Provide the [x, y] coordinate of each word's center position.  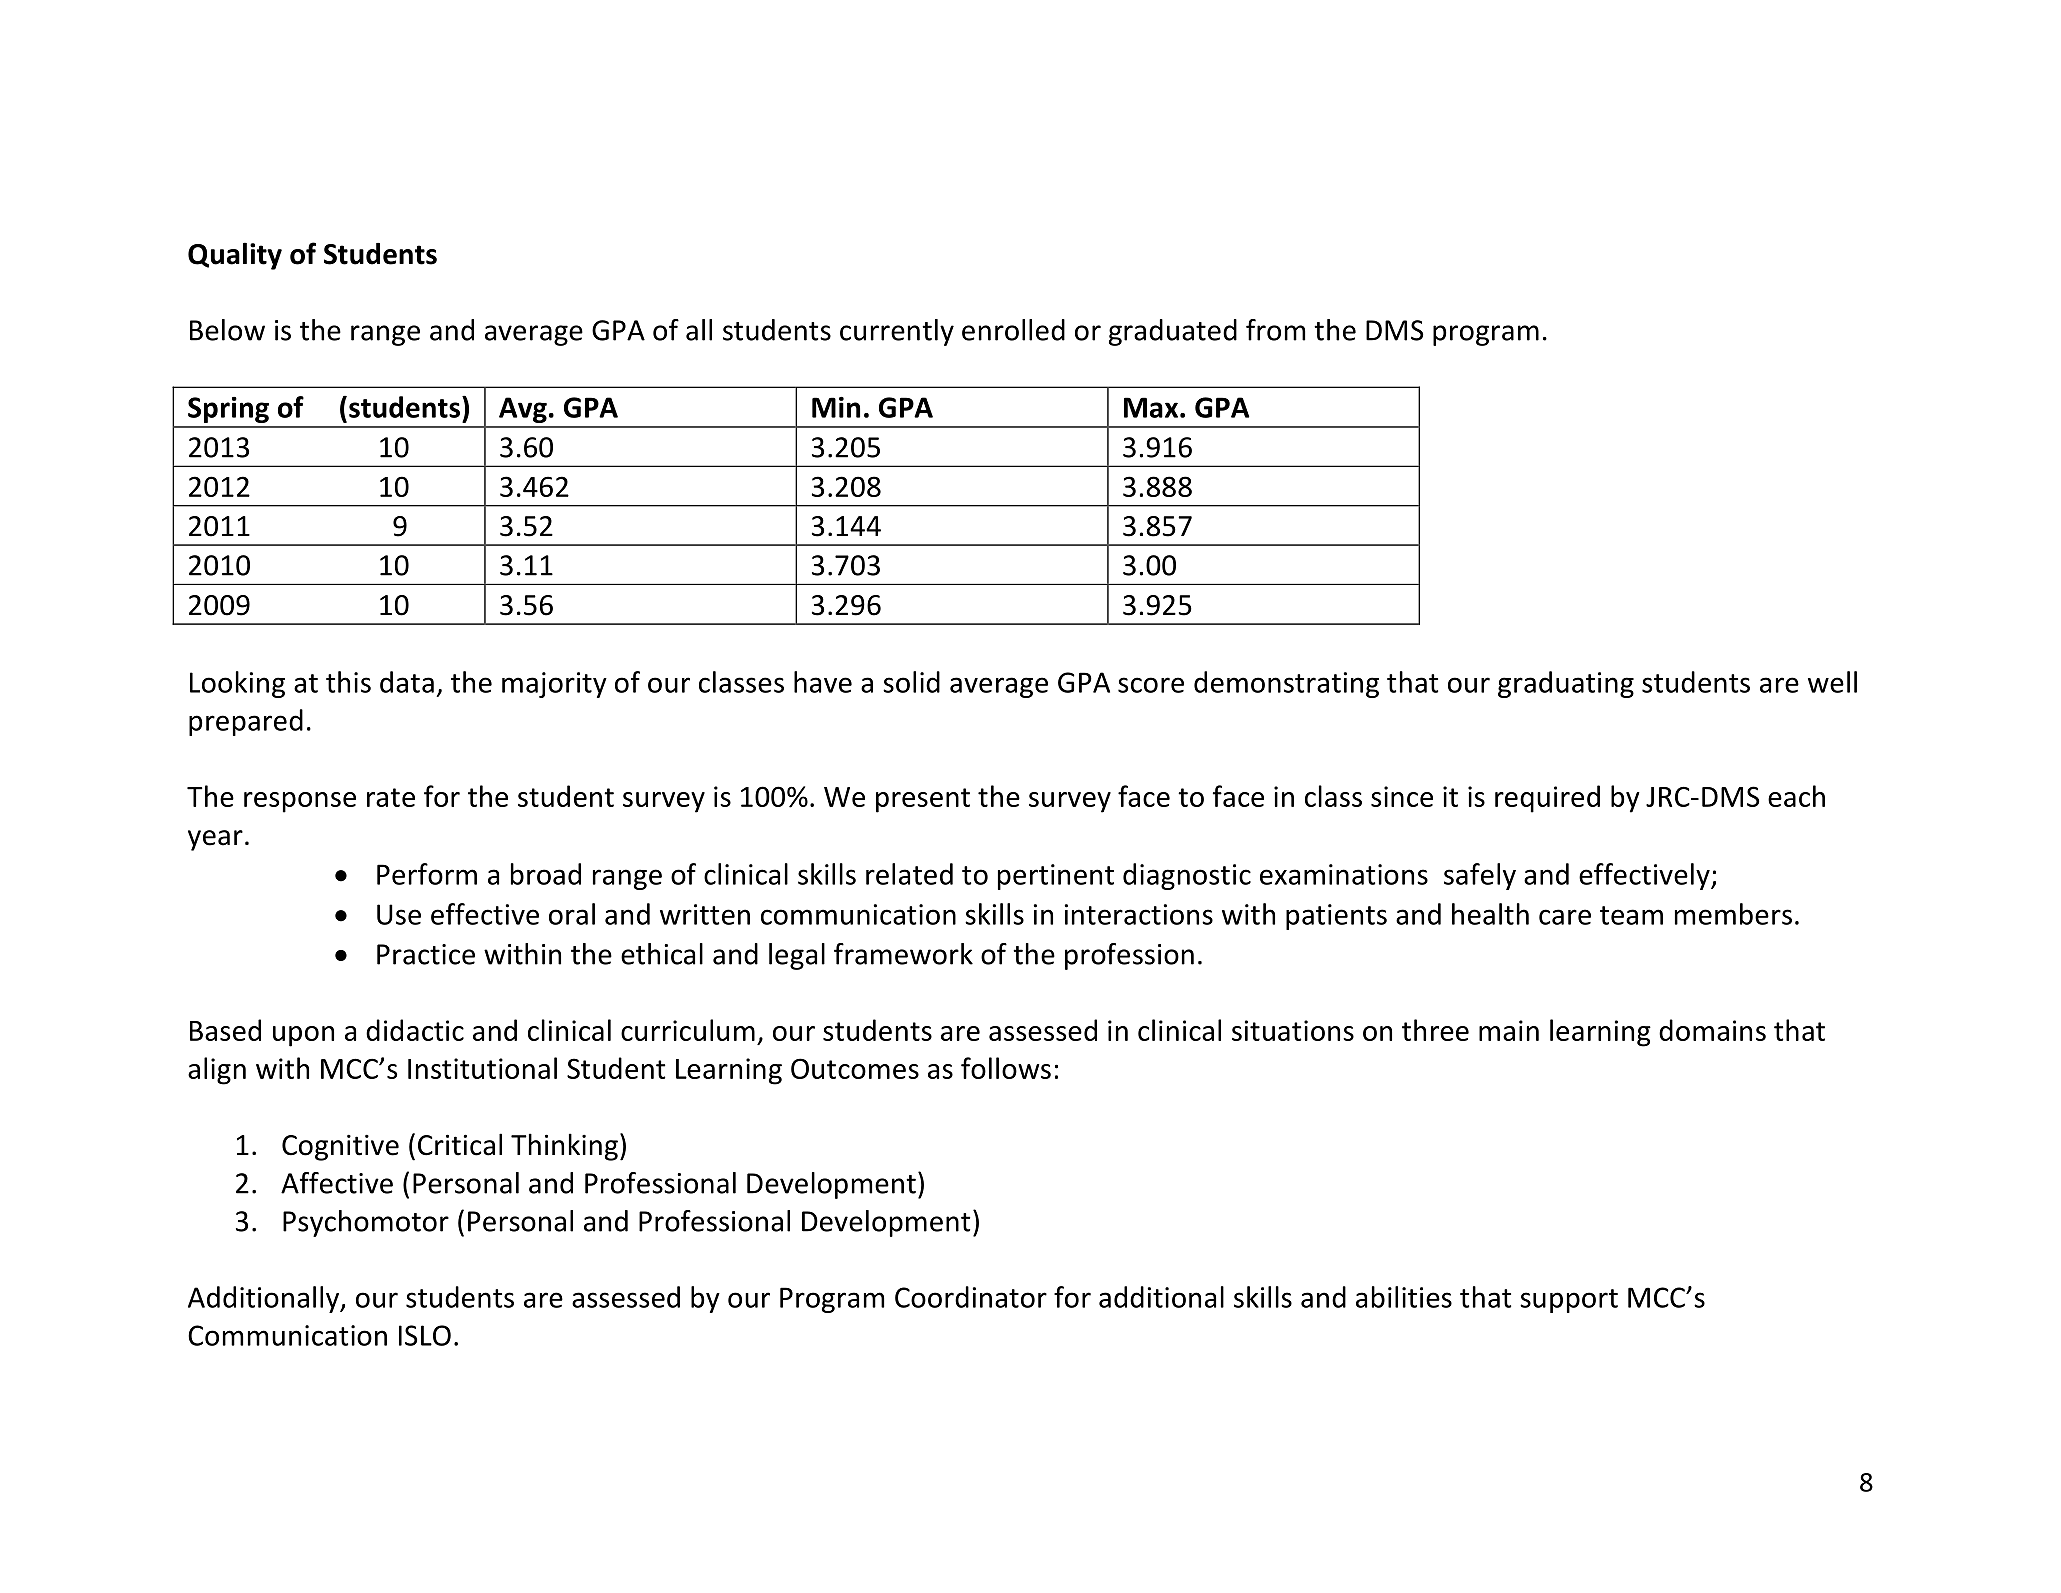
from [1275, 330]
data [407, 682]
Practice [426, 954]
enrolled [1013, 330]
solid [911, 682]
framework [903, 954]
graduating [1566, 684]
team [1631, 915]
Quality [235, 256]
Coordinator [971, 1297]
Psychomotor [366, 1223]
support [1569, 1301]
